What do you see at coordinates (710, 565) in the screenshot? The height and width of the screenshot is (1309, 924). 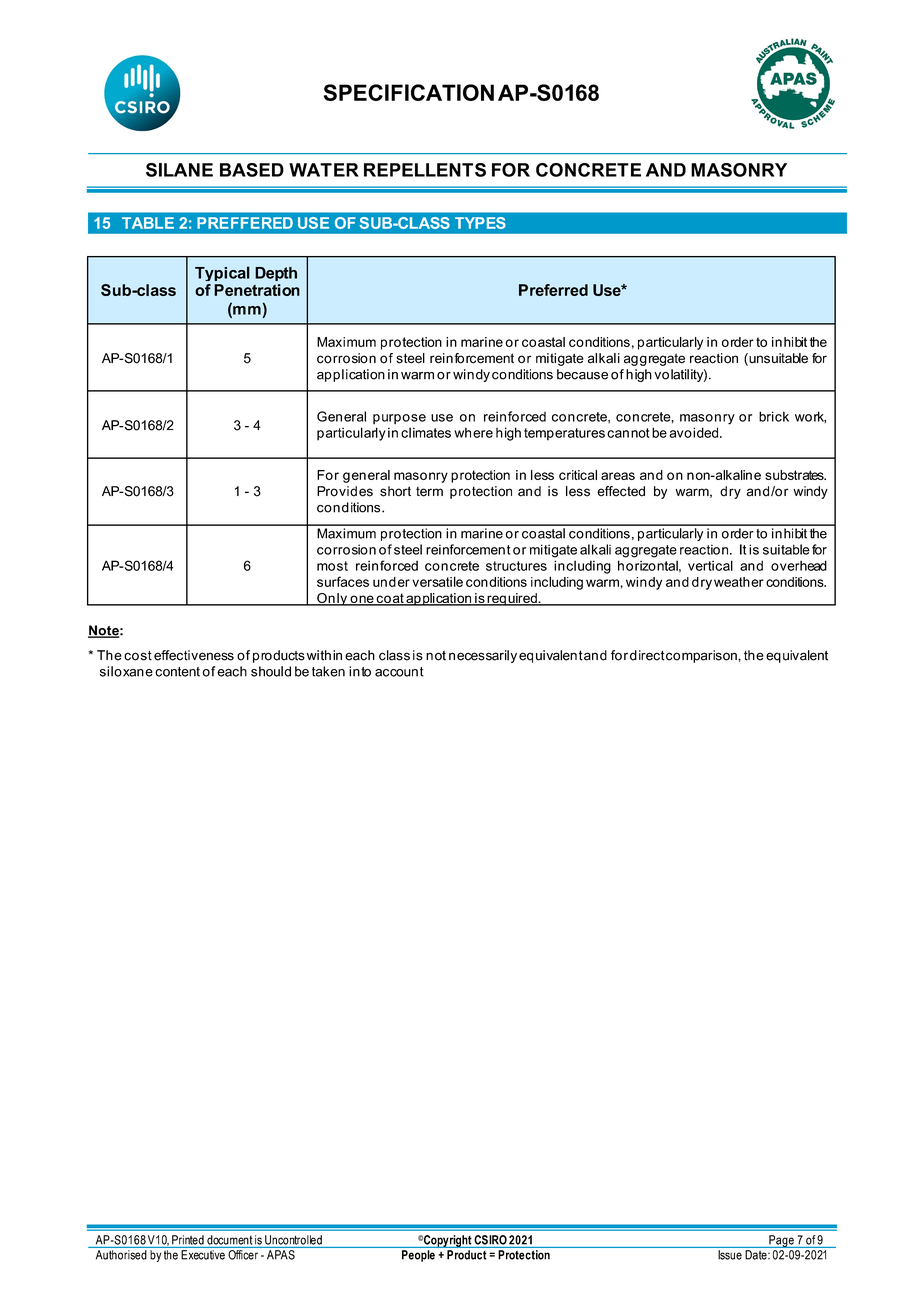 I see `vertical` at bounding box center [710, 565].
